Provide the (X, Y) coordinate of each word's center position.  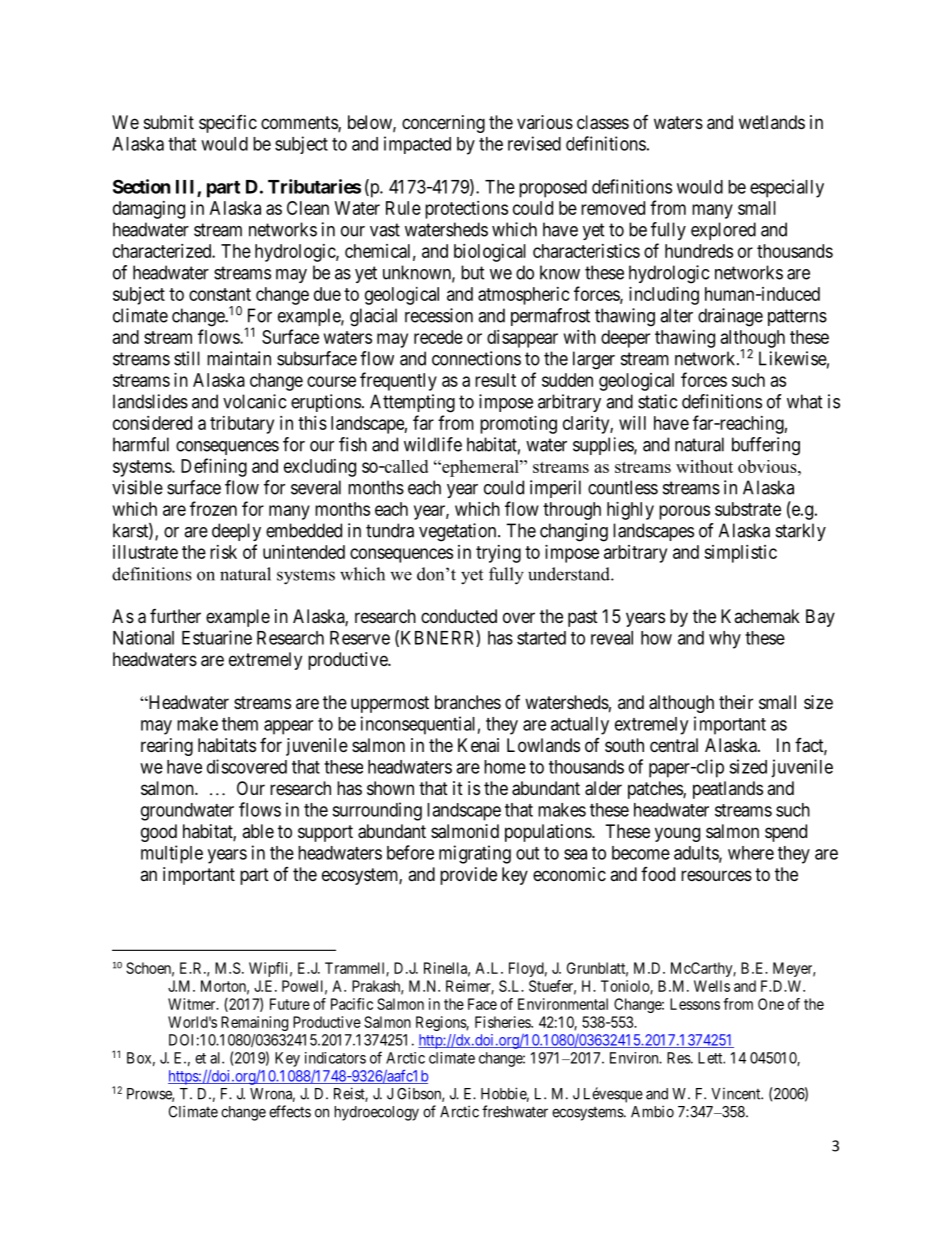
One (771, 1004)
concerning (443, 124)
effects (290, 1111)
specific (228, 124)
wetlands (772, 122)
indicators (335, 1058)
